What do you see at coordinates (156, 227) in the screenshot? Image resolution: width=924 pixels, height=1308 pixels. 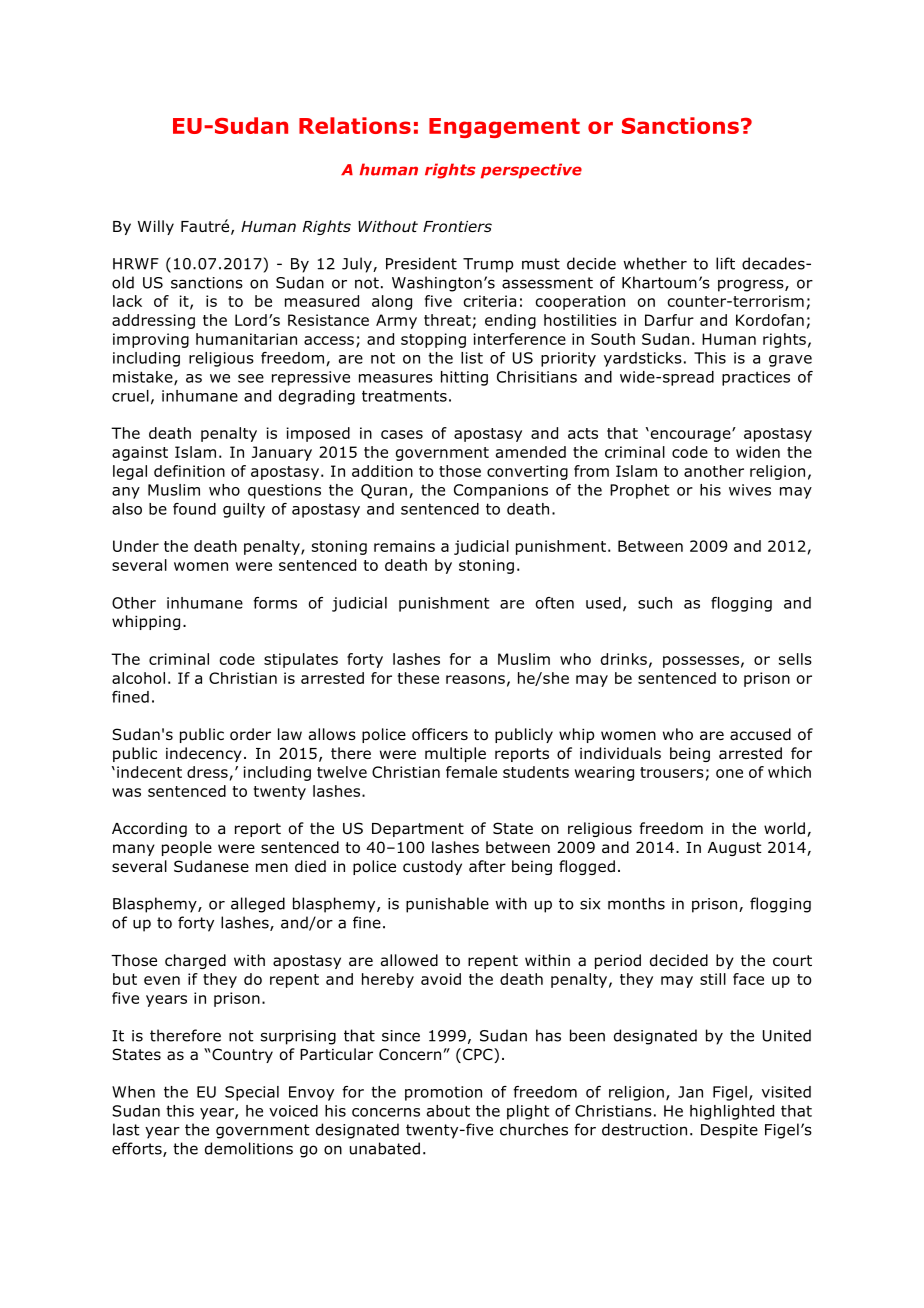 I see `Willy` at bounding box center [156, 227].
